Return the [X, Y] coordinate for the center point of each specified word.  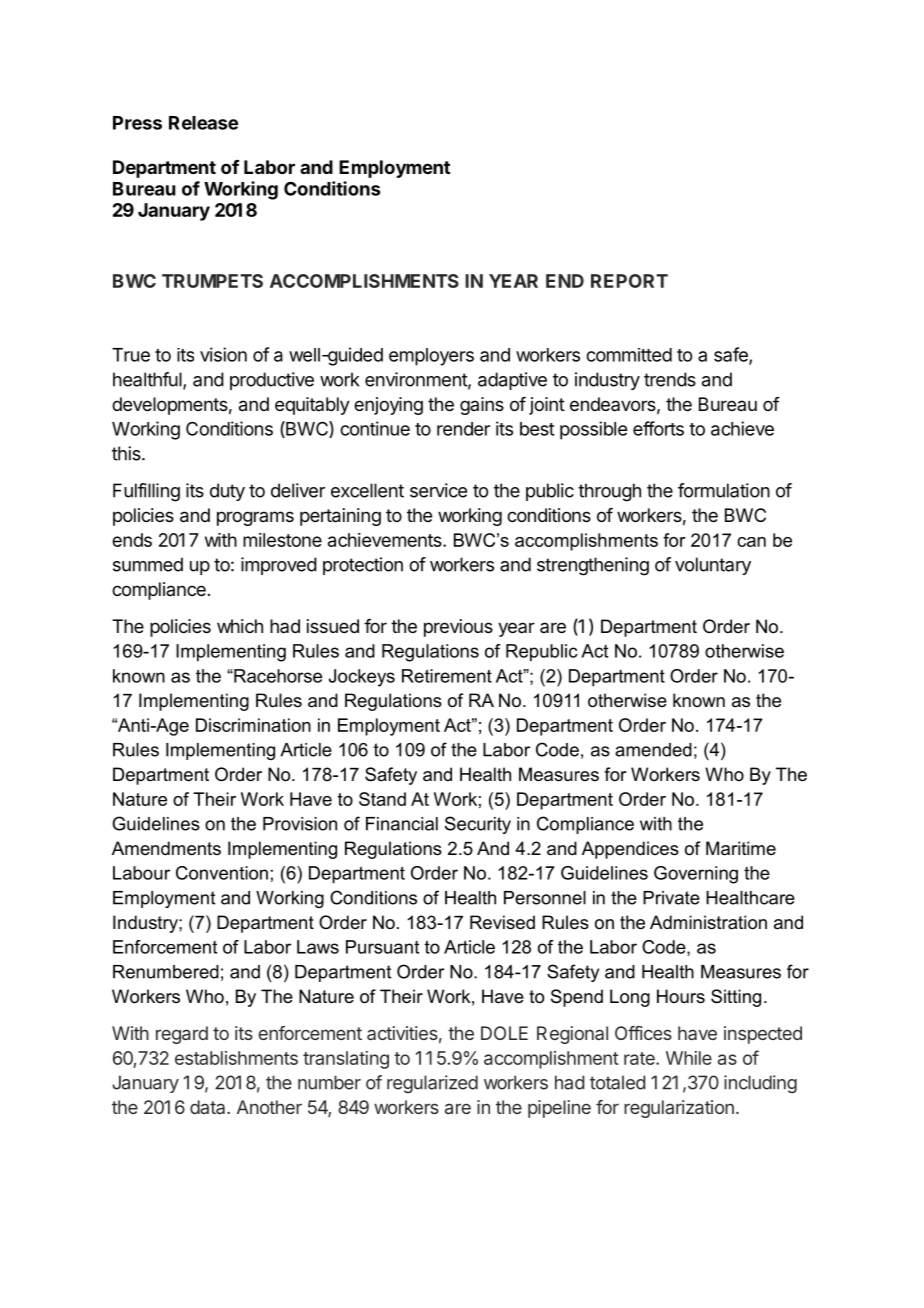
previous [458, 628]
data [209, 1107]
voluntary [713, 566]
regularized [432, 1084]
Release [203, 123]
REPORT [629, 281]
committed [629, 355]
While [689, 1058]
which [240, 626]
